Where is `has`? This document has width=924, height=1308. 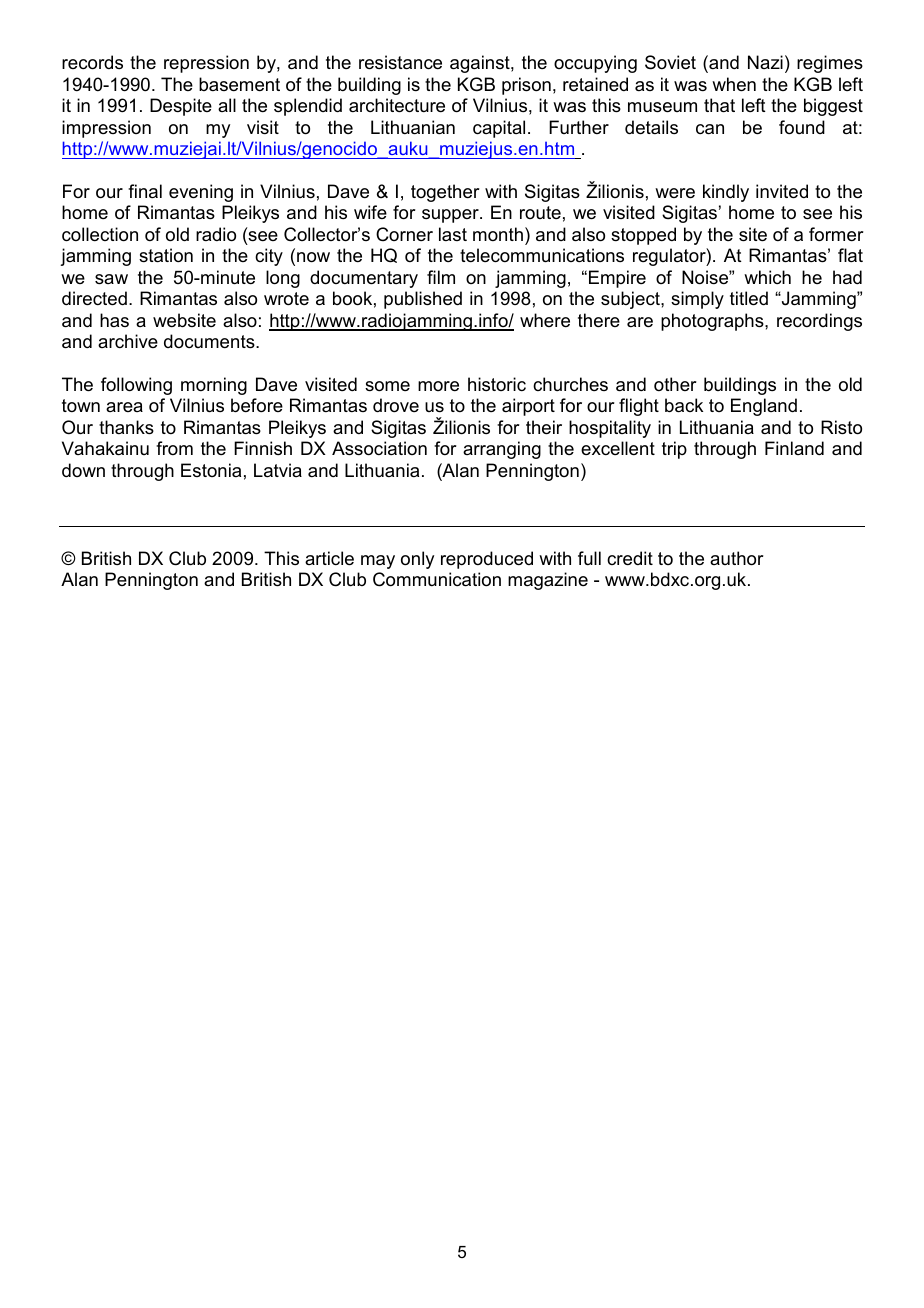
has is located at coordinates (114, 320).
